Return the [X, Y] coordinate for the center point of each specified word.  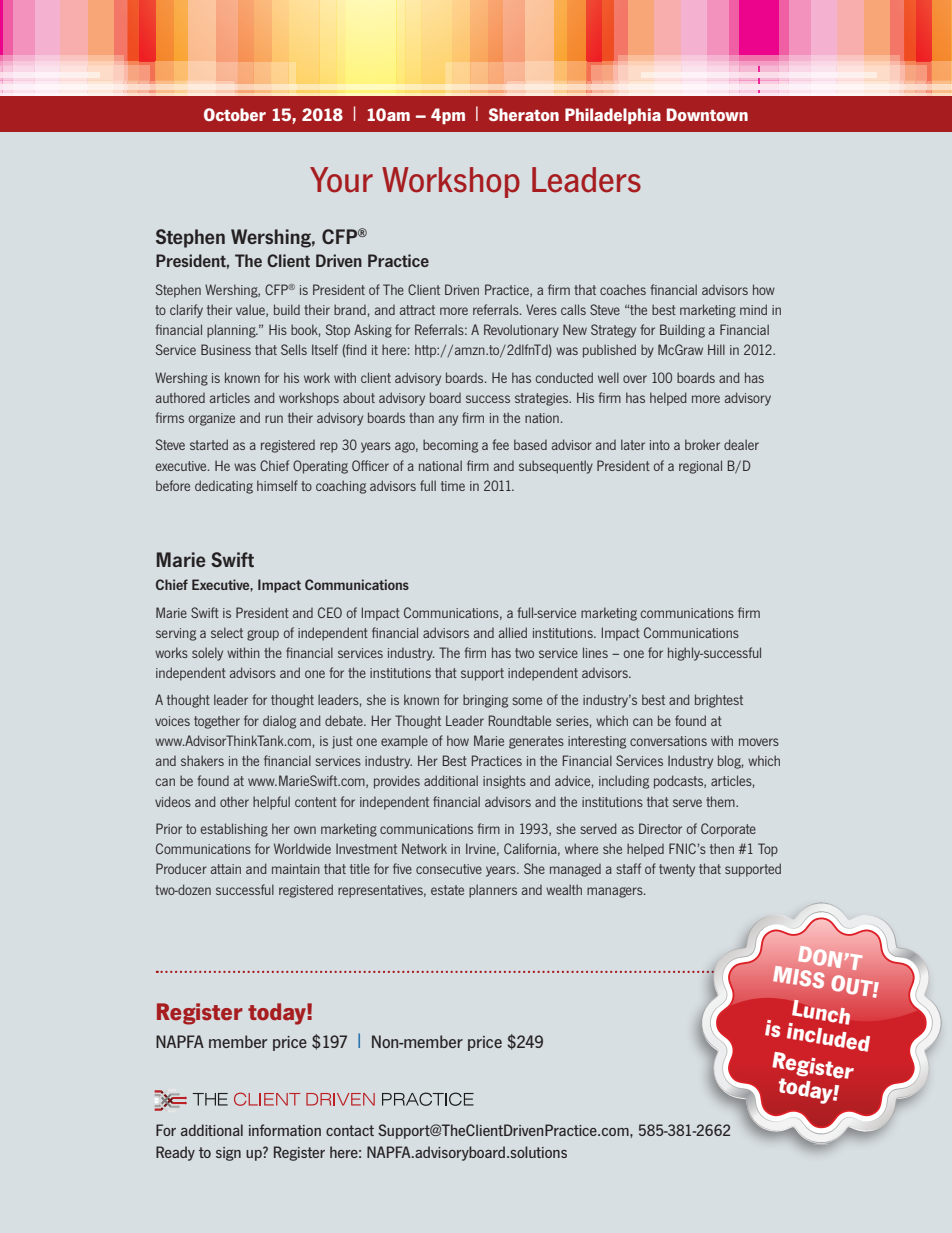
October [235, 114]
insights [504, 782]
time [453, 486]
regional [700, 467]
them [721, 801]
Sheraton [524, 114]
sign [228, 1154]
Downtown [707, 114]
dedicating [224, 487]
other [234, 801]
